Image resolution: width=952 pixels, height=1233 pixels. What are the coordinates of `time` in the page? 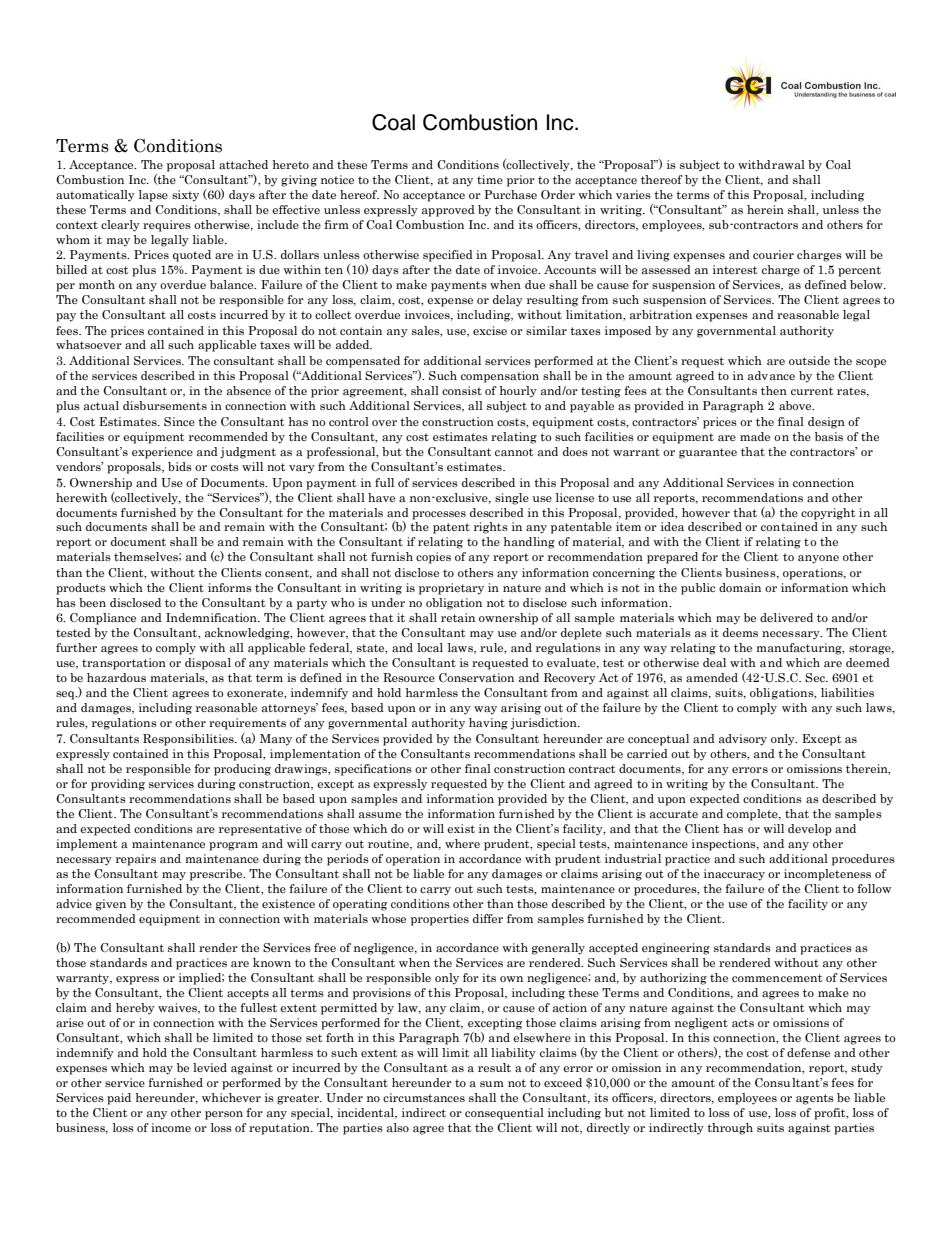 It's located at (490, 179).
